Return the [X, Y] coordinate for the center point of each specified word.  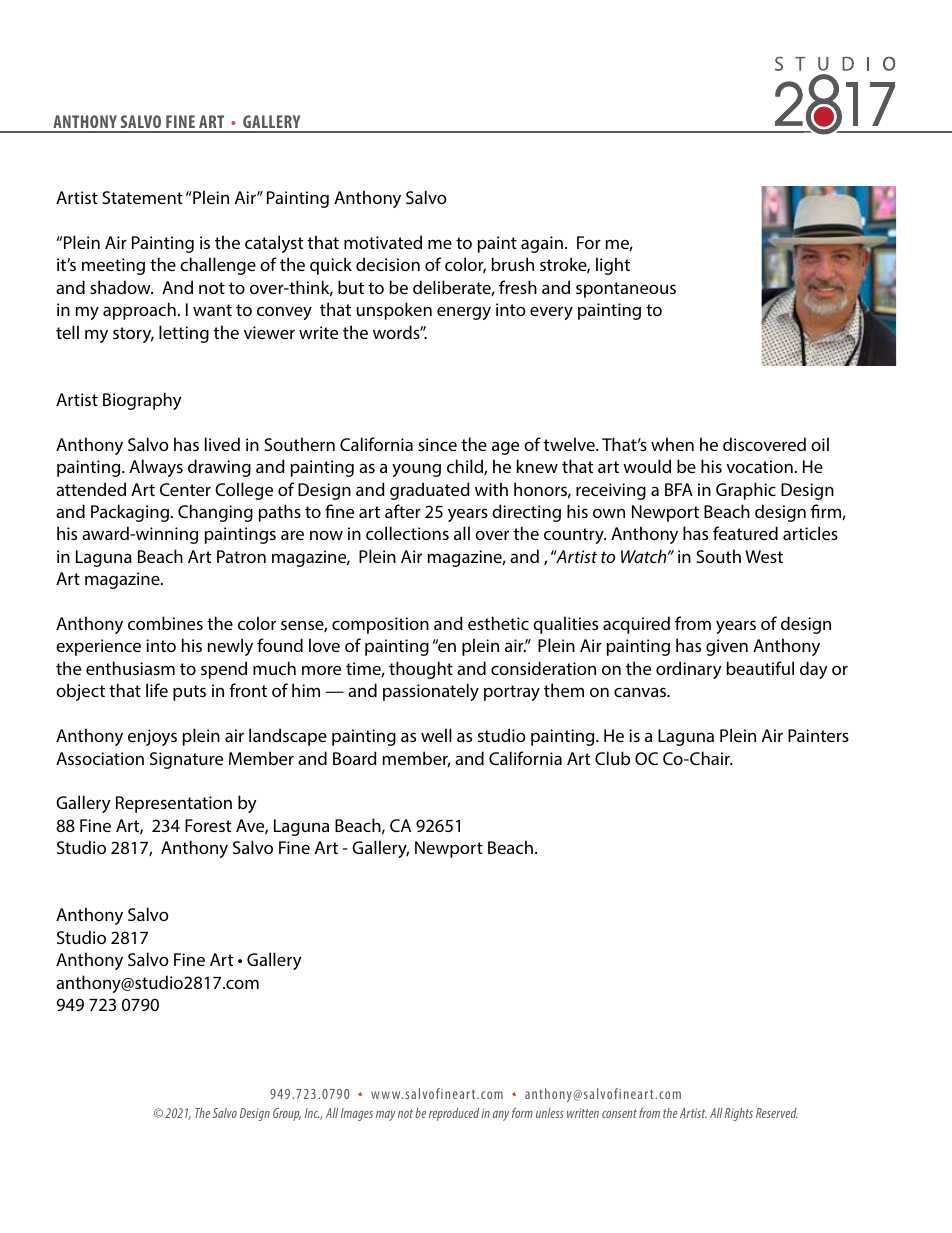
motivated [383, 242]
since [437, 444]
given [727, 647]
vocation [759, 466]
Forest [208, 825]
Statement [142, 197]
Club [612, 758]
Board [355, 758]
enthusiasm [130, 668]
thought [421, 670]
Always [156, 468]
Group [287, 1114]
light [613, 266]
